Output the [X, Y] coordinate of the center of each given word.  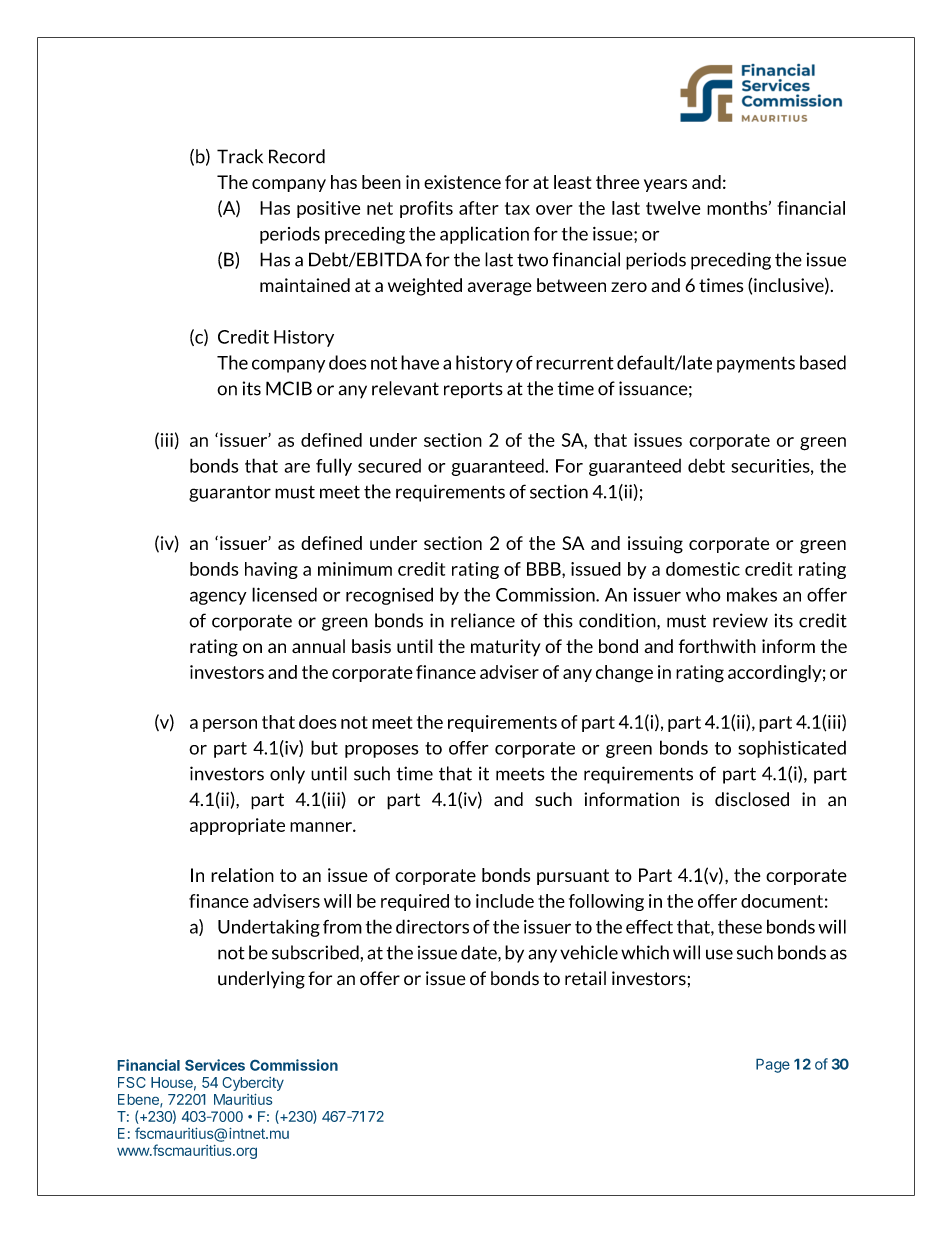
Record [297, 156]
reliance [483, 620]
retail [585, 978]
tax [517, 208]
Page [773, 1066]
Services [215, 1065]
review [740, 620]
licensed [284, 594]
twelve [673, 208]
